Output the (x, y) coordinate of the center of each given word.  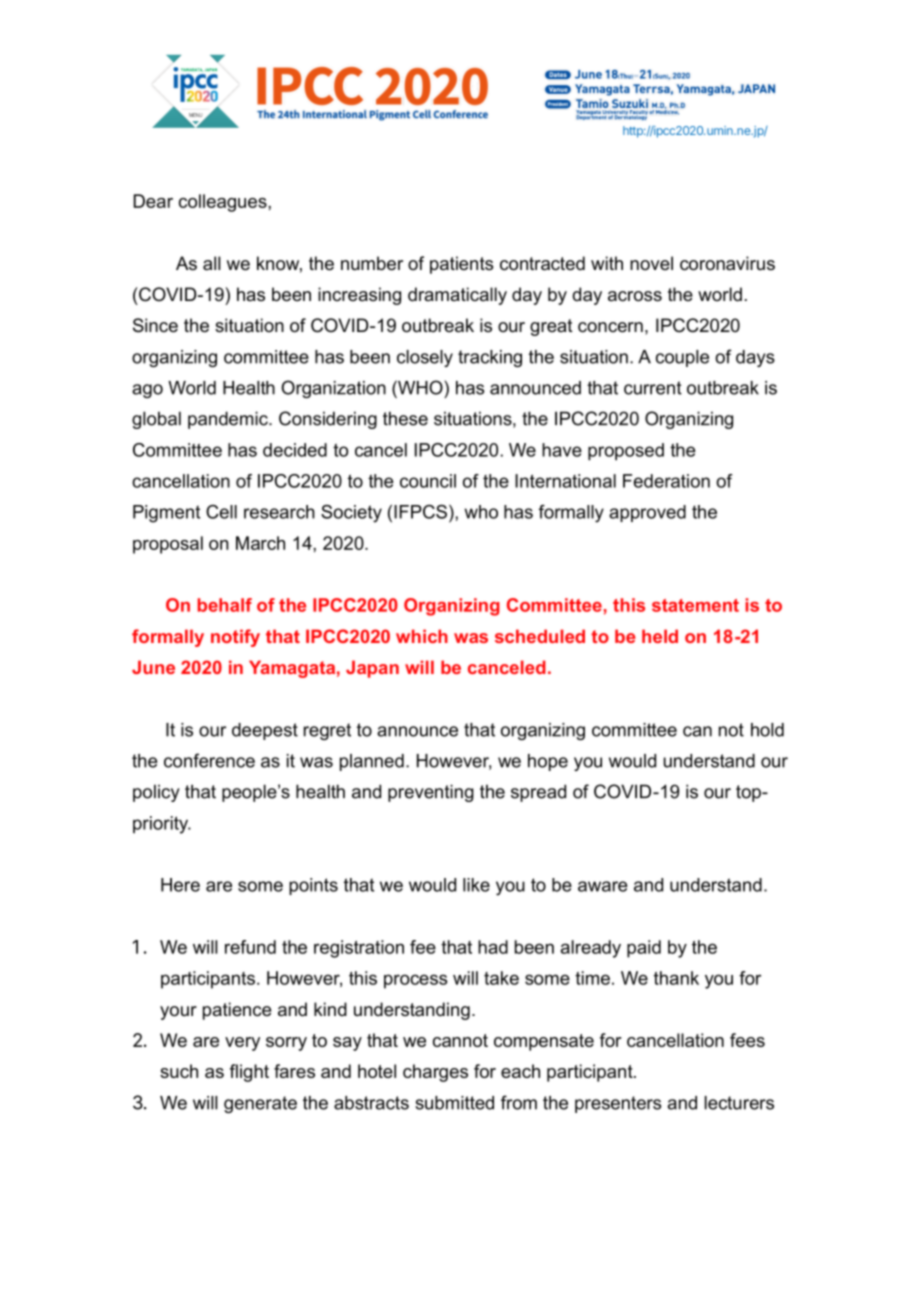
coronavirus (727, 263)
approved (647, 513)
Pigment (166, 514)
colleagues (224, 203)
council (428, 481)
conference (209, 760)
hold (767, 730)
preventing (431, 793)
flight (249, 1073)
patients (461, 265)
